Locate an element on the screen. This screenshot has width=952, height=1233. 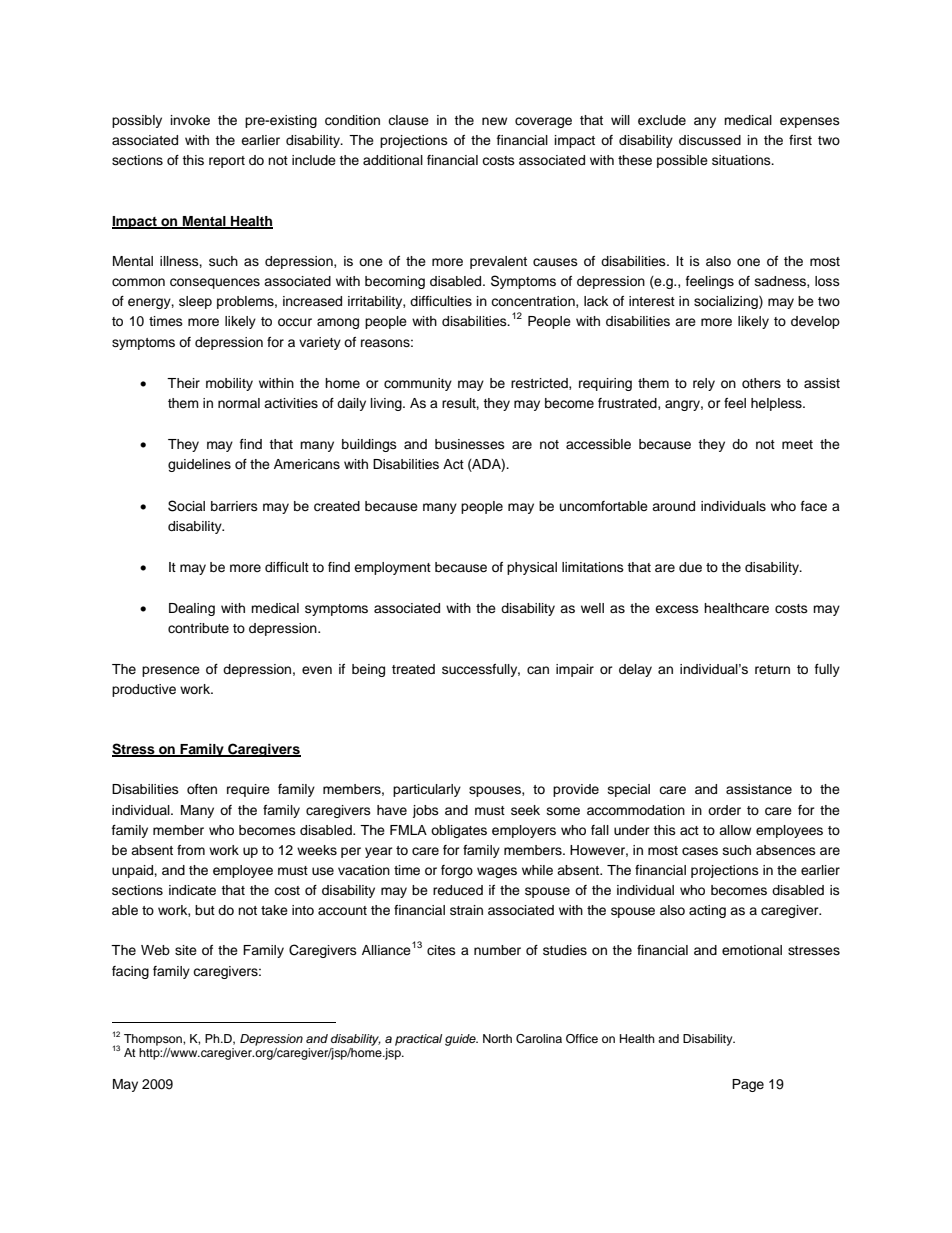
Thompson is located at coordinates (154, 1040).
